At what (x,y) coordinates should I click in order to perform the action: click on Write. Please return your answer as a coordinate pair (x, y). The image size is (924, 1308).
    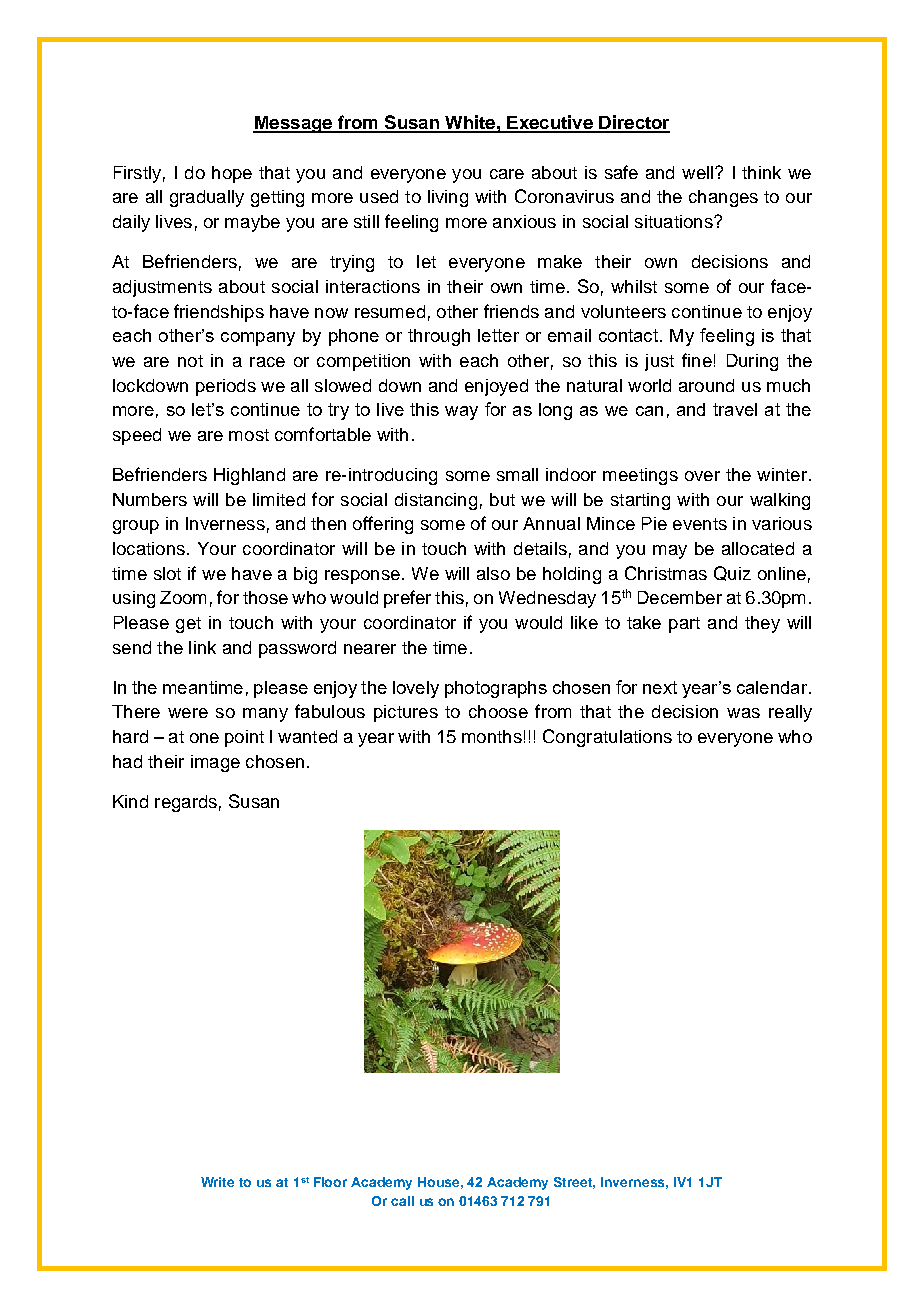
    Looking at the image, I should click on (217, 1182).
